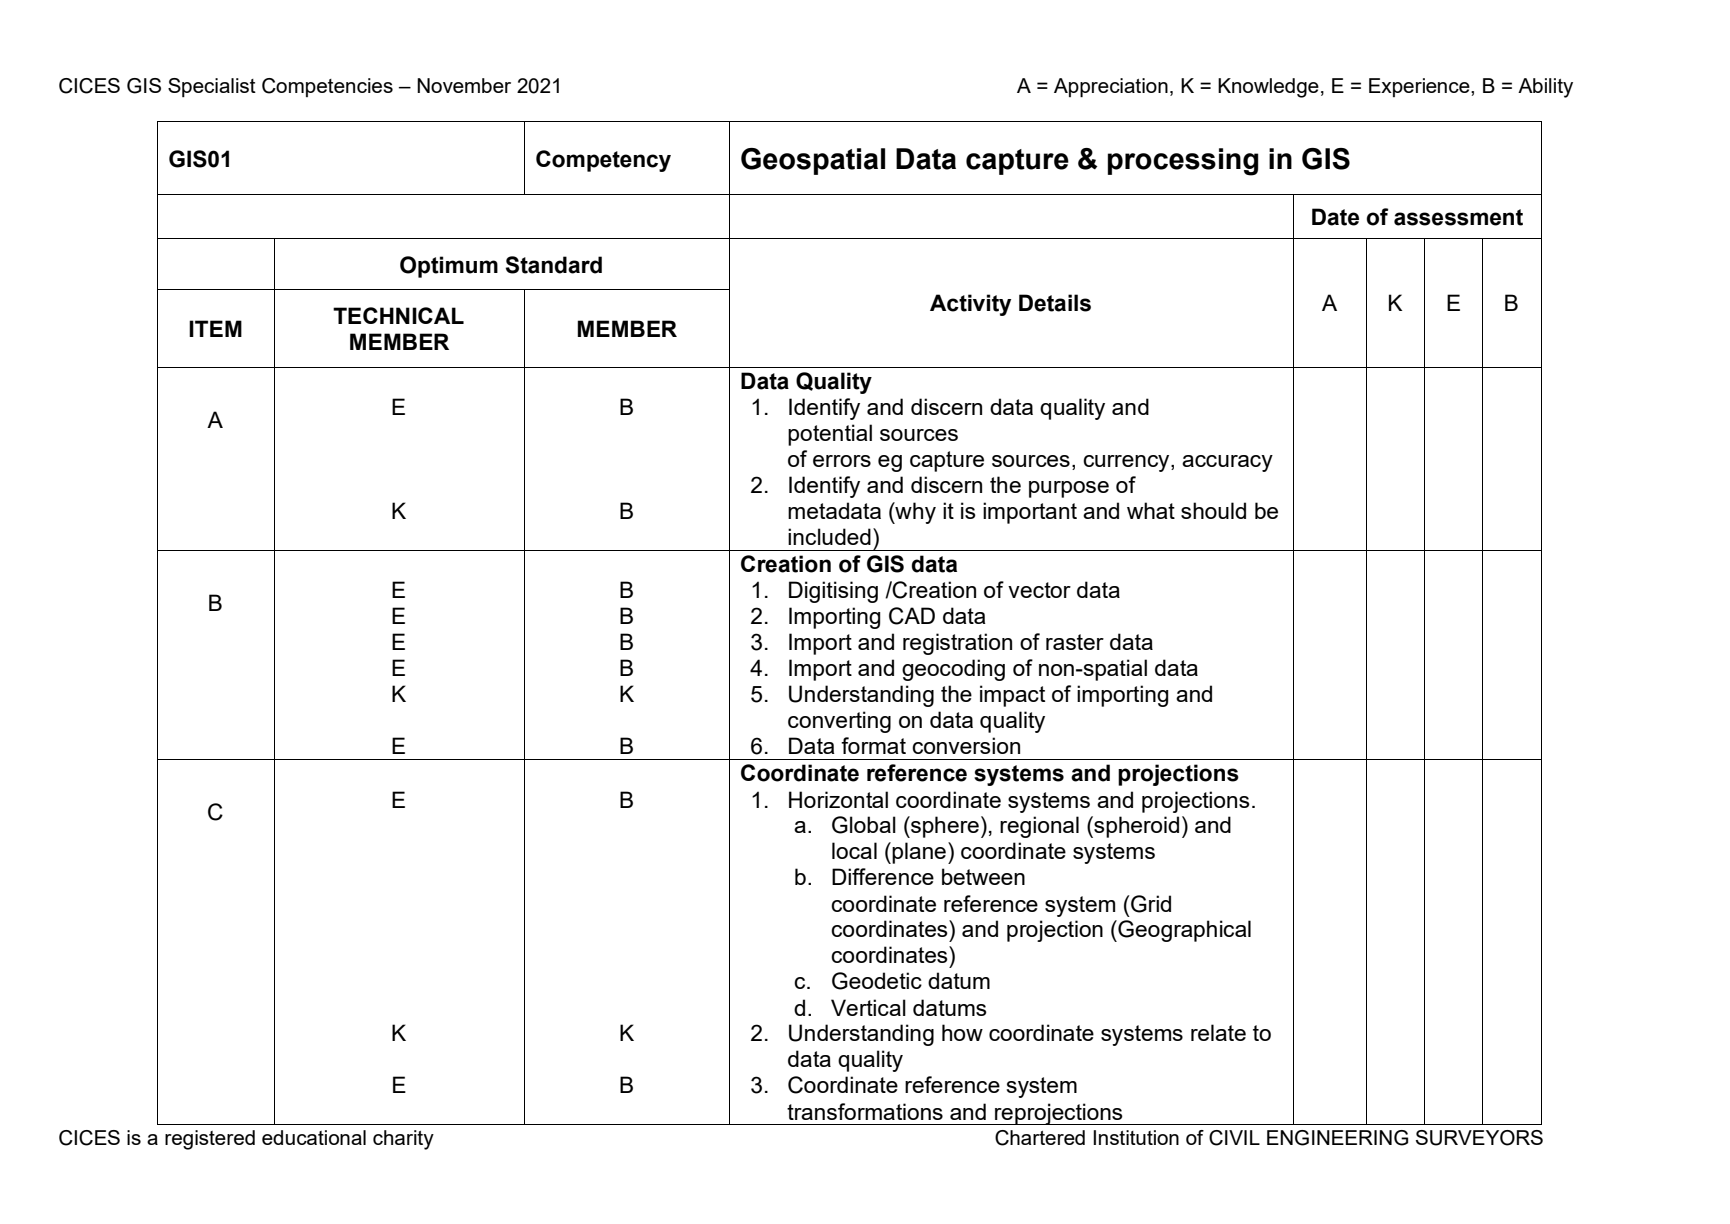  What do you see at coordinates (839, 722) in the screenshot?
I see `converting` at bounding box center [839, 722].
